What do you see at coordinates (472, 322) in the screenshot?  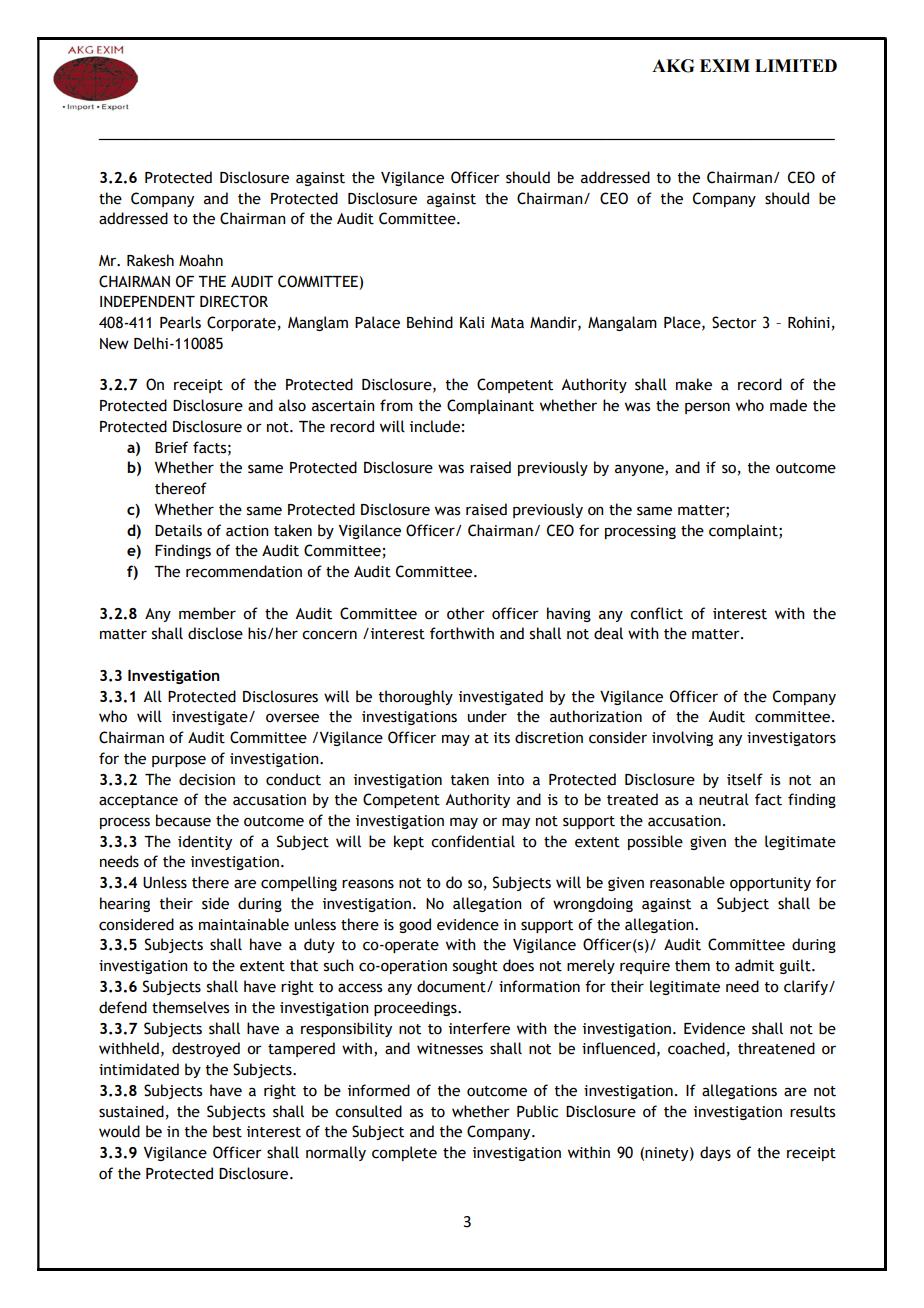 I see `Kali` at bounding box center [472, 322].
